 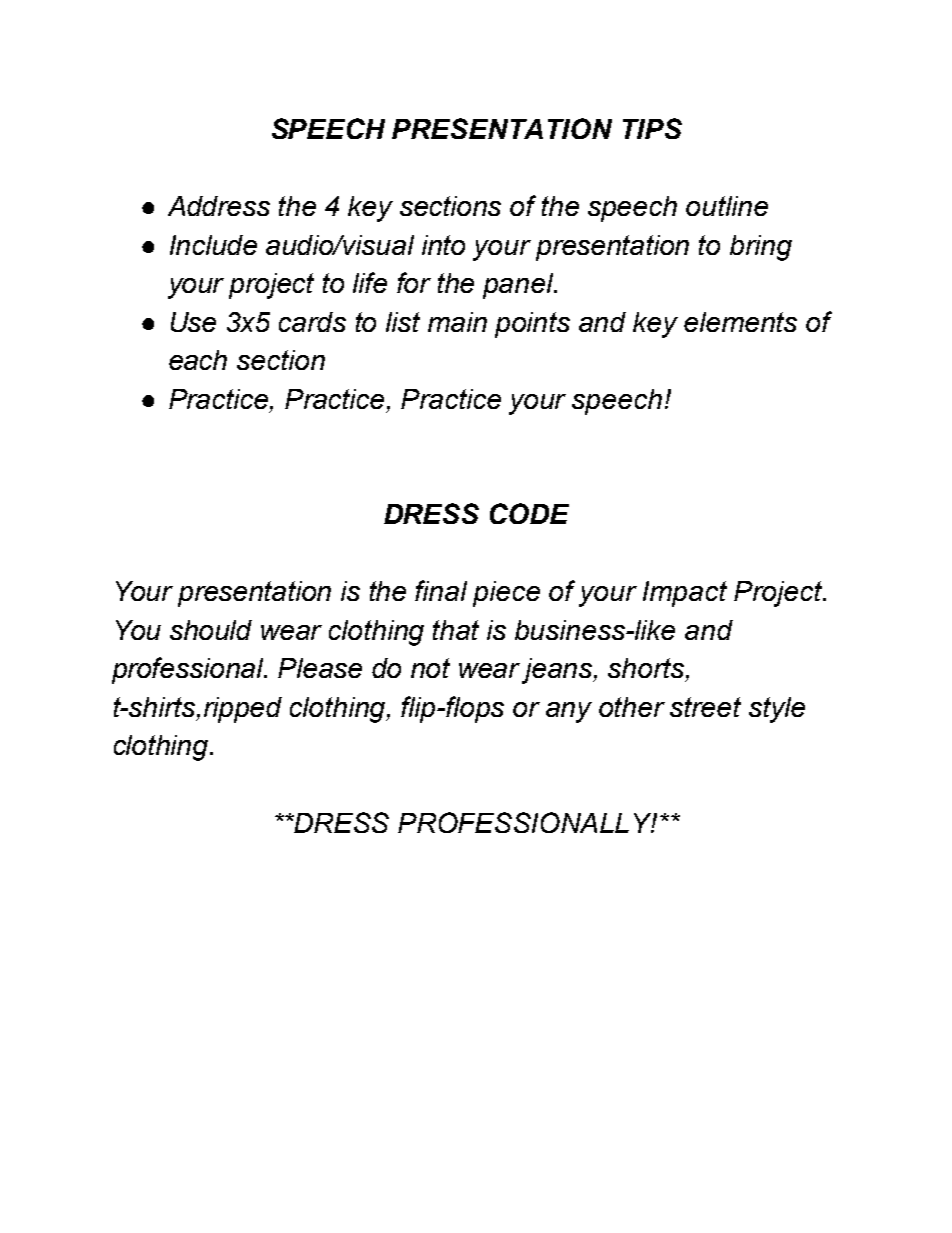 I want to click on TIPS, so click(x=652, y=128).
